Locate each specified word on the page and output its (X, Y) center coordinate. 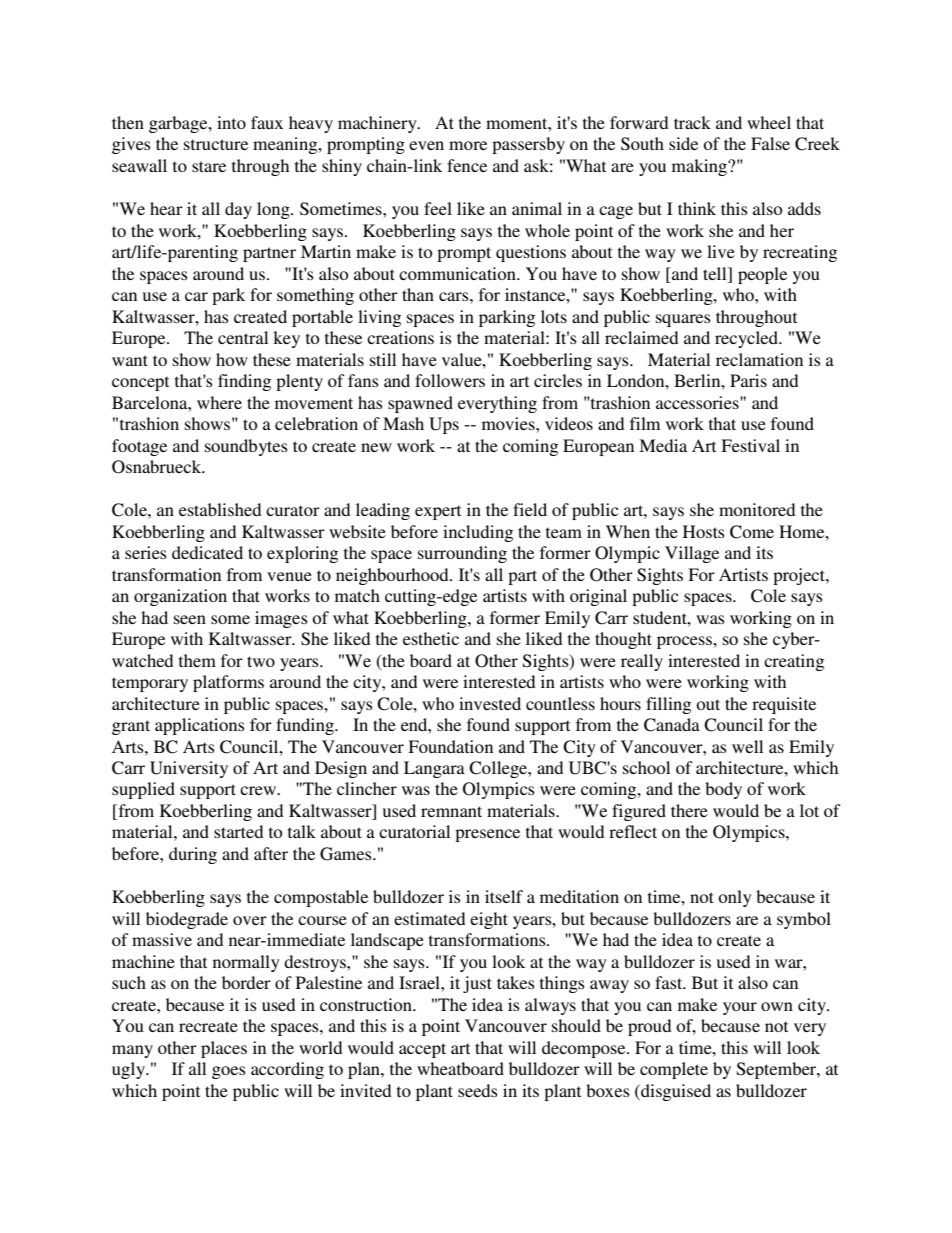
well (747, 746)
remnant (451, 811)
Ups (444, 425)
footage (139, 447)
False (770, 143)
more (468, 145)
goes (229, 1072)
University (189, 769)
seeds (478, 1090)
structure (216, 144)
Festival (750, 445)
